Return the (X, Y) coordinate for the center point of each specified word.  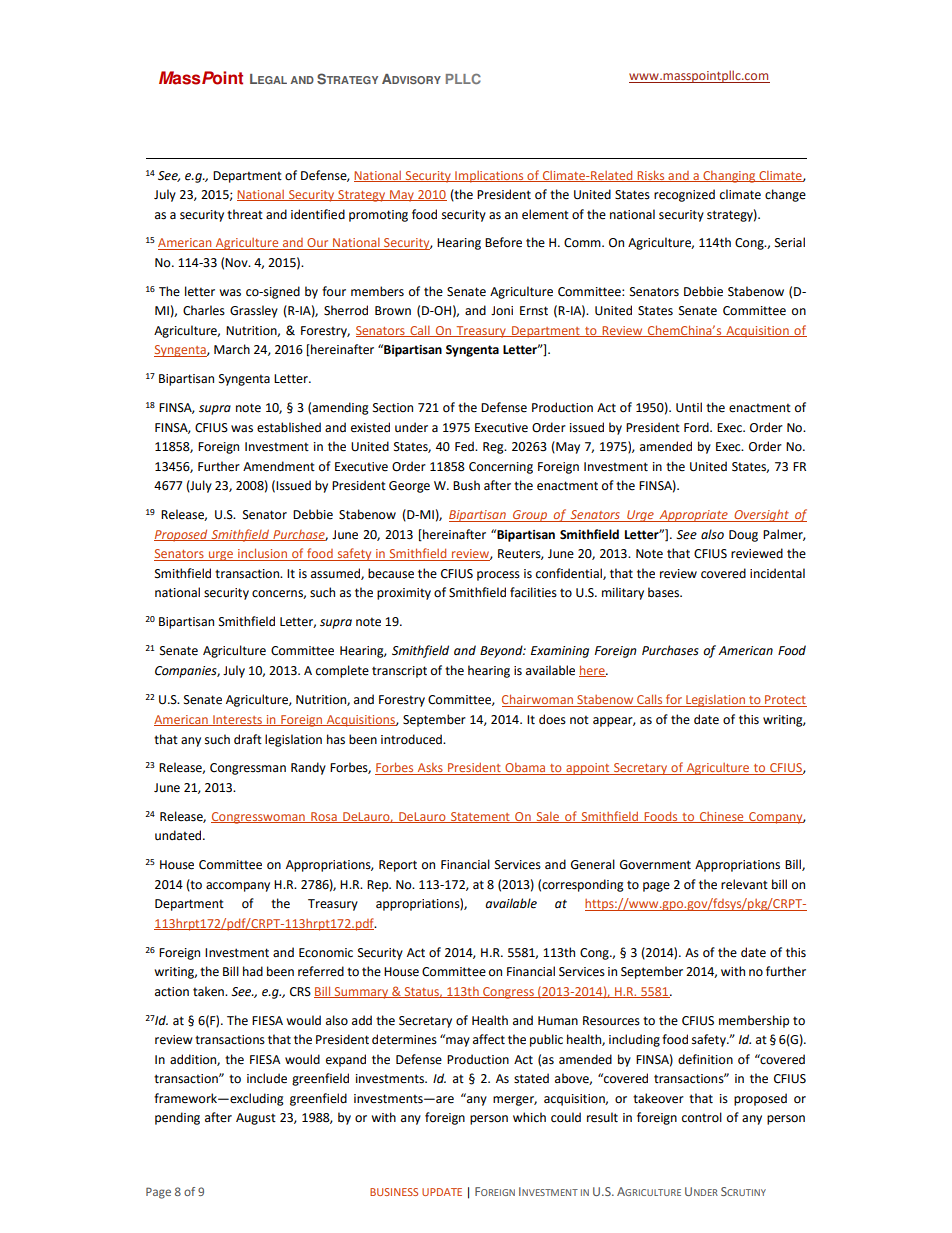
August (256, 1119)
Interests (237, 720)
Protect (785, 701)
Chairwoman (539, 700)
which (529, 1117)
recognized (684, 195)
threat (245, 214)
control (702, 1117)
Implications (489, 177)
